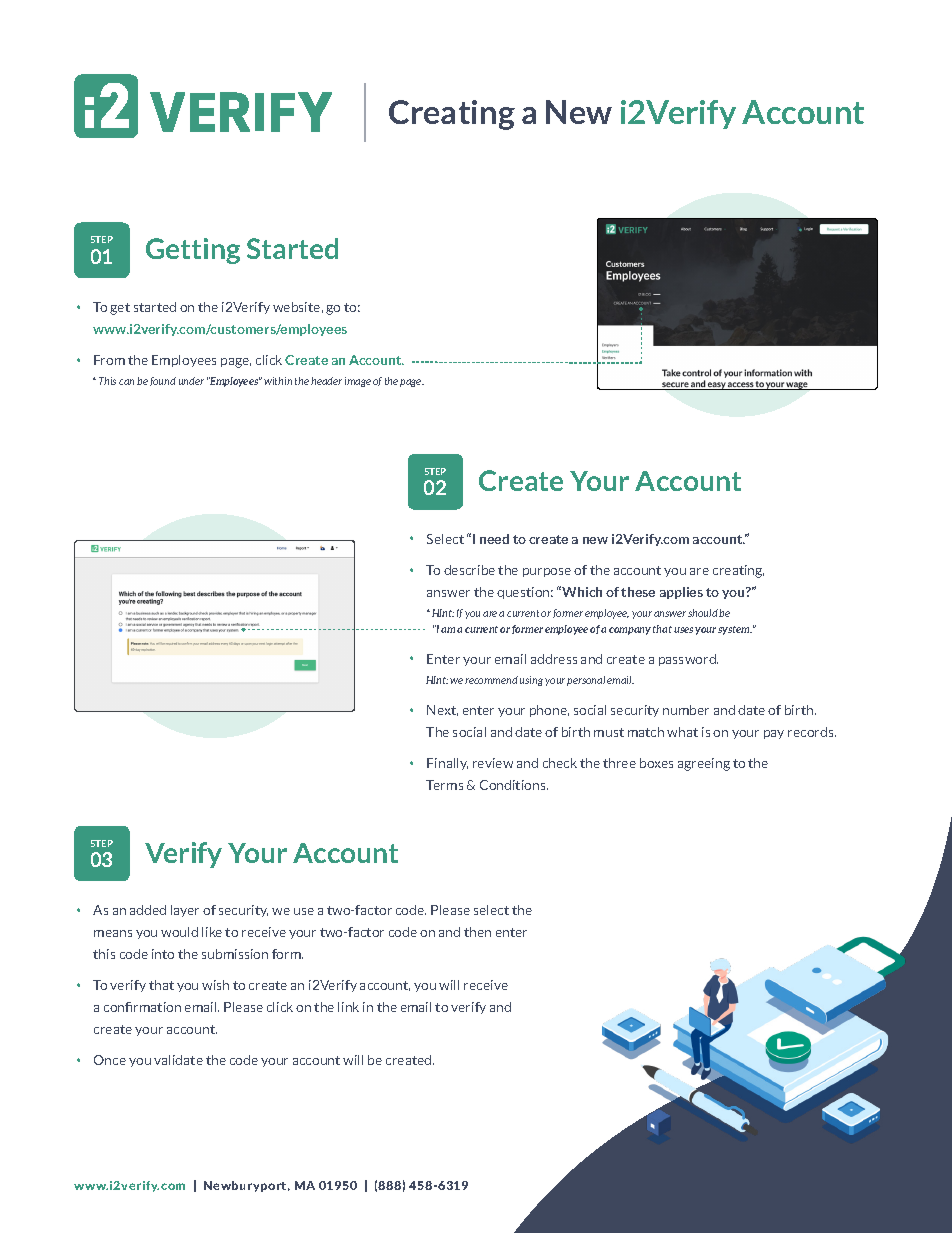 This screenshot has height=1233, width=952. Describe the element at coordinates (491, 680) in the screenshot. I see `recommend` at that location.
